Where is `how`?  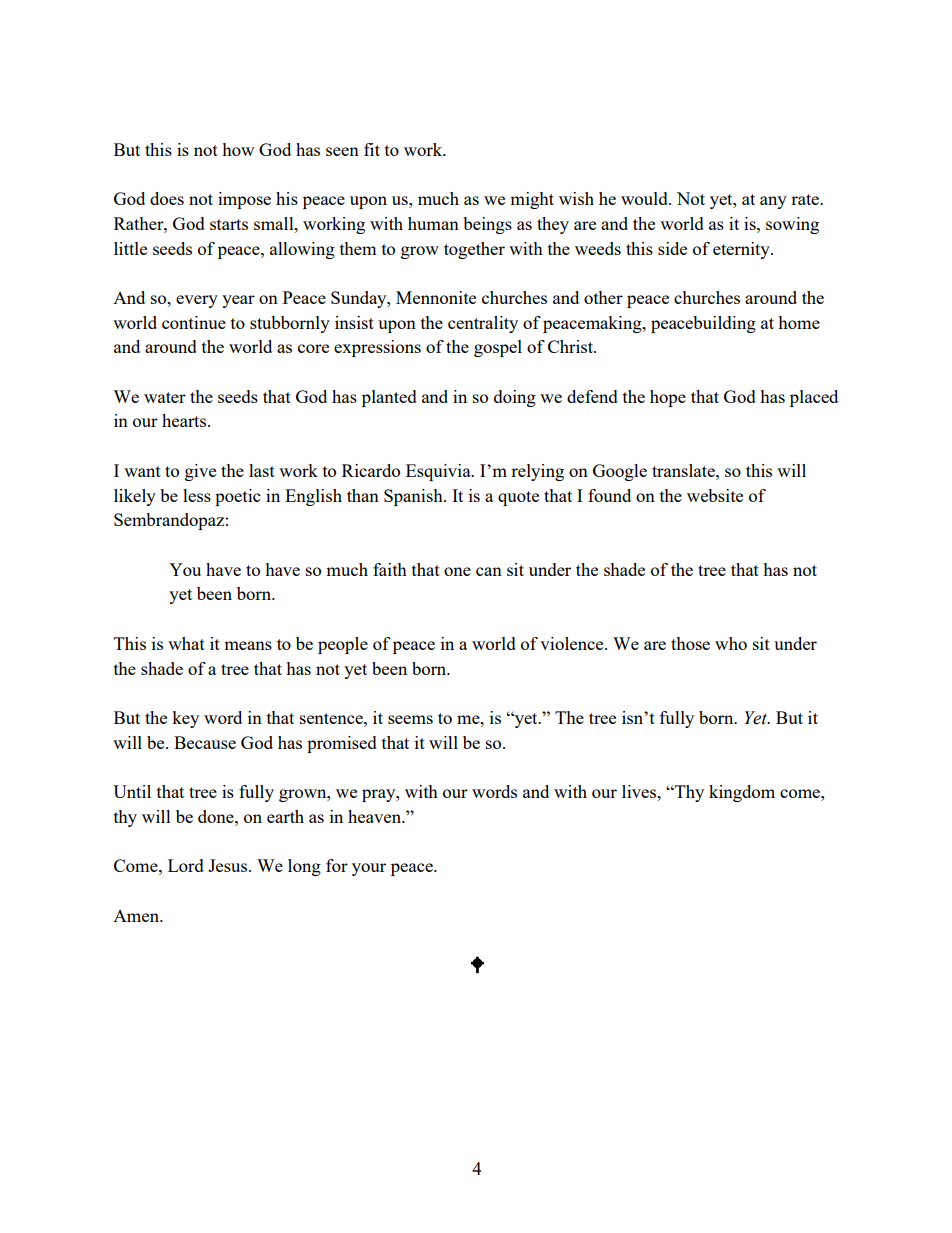 how is located at coordinates (238, 149).
